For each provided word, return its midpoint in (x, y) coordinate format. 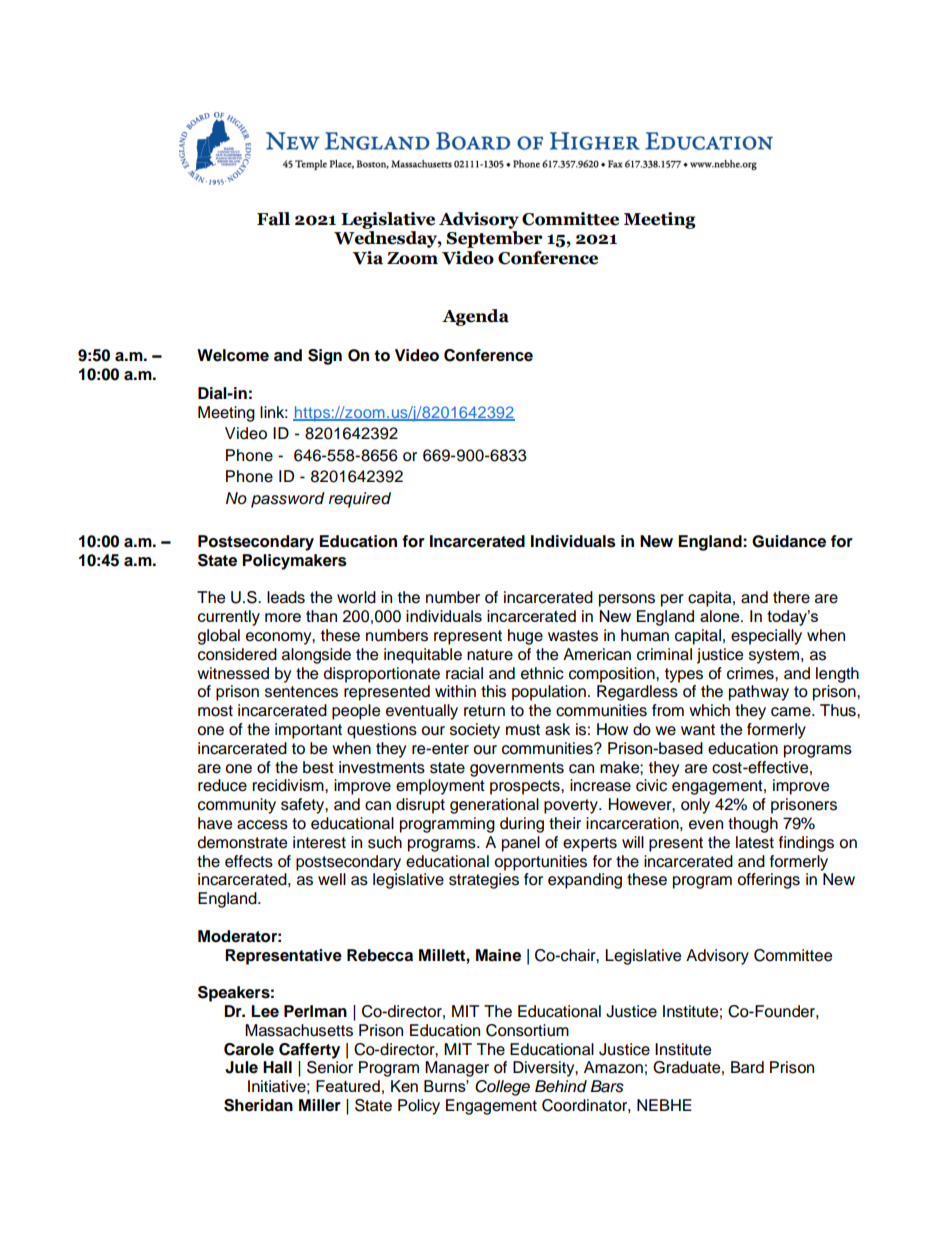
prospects (526, 787)
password (288, 500)
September (494, 239)
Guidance (789, 541)
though (753, 825)
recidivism (289, 785)
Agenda (475, 317)
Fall (273, 219)
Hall (277, 1067)
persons (627, 600)
